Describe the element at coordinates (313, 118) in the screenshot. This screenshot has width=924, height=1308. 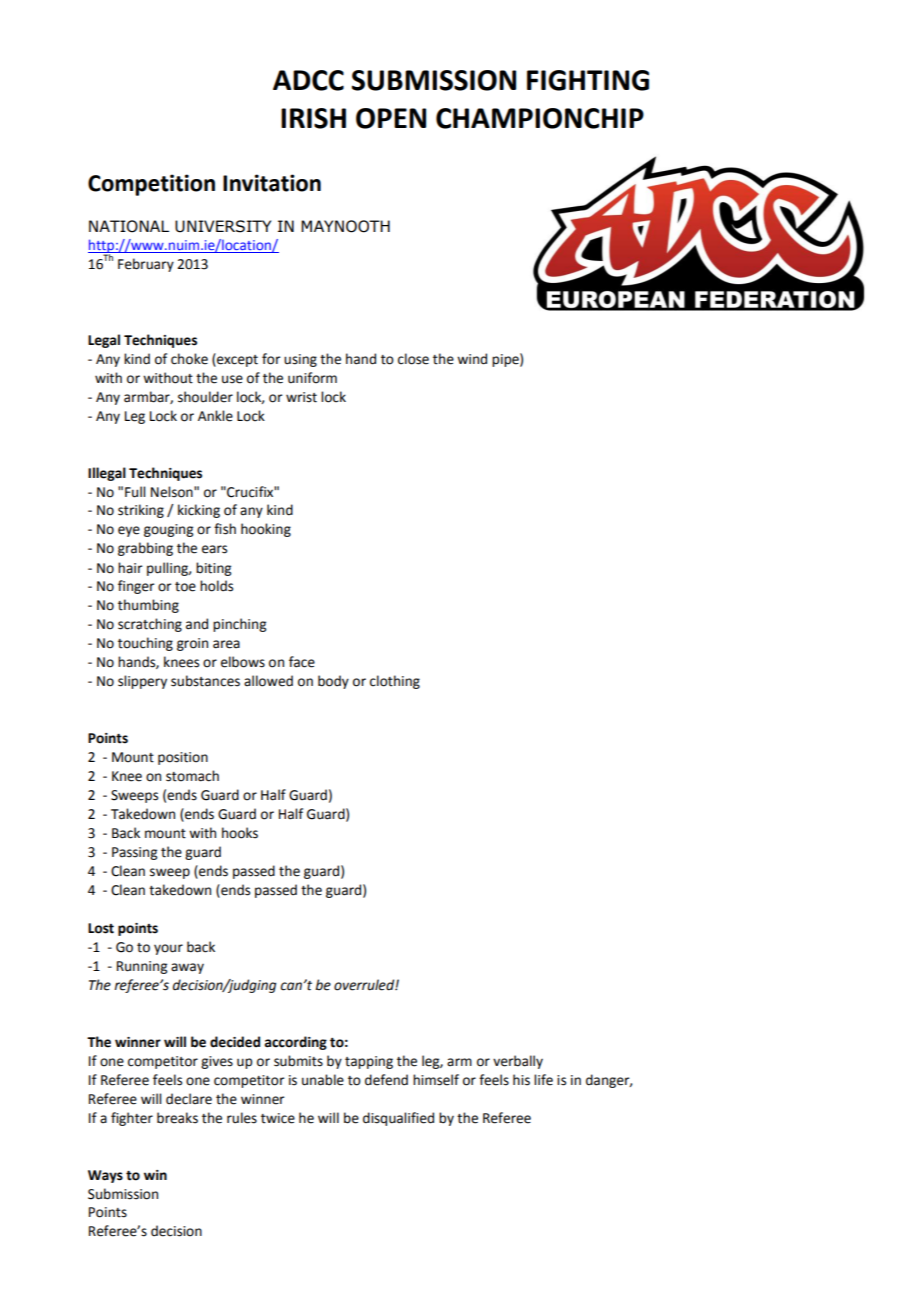
I see `IRISH` at that location.
